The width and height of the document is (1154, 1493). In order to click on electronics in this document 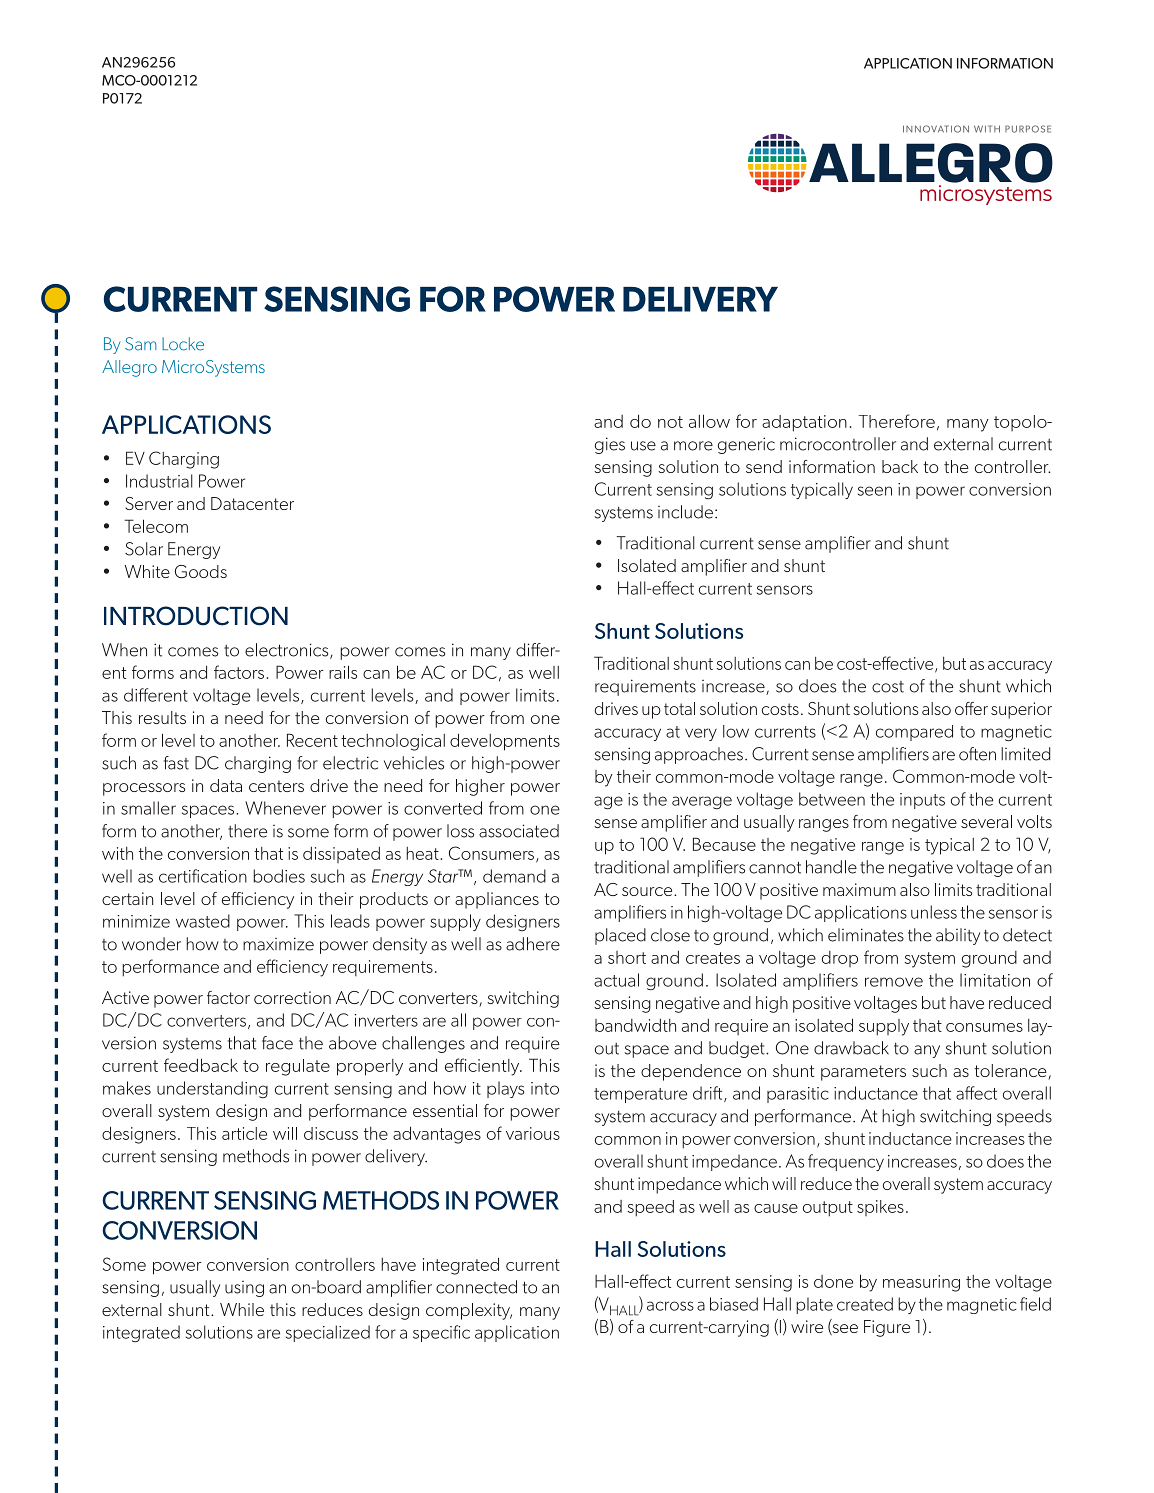, I will do `click(288, 651)`.
